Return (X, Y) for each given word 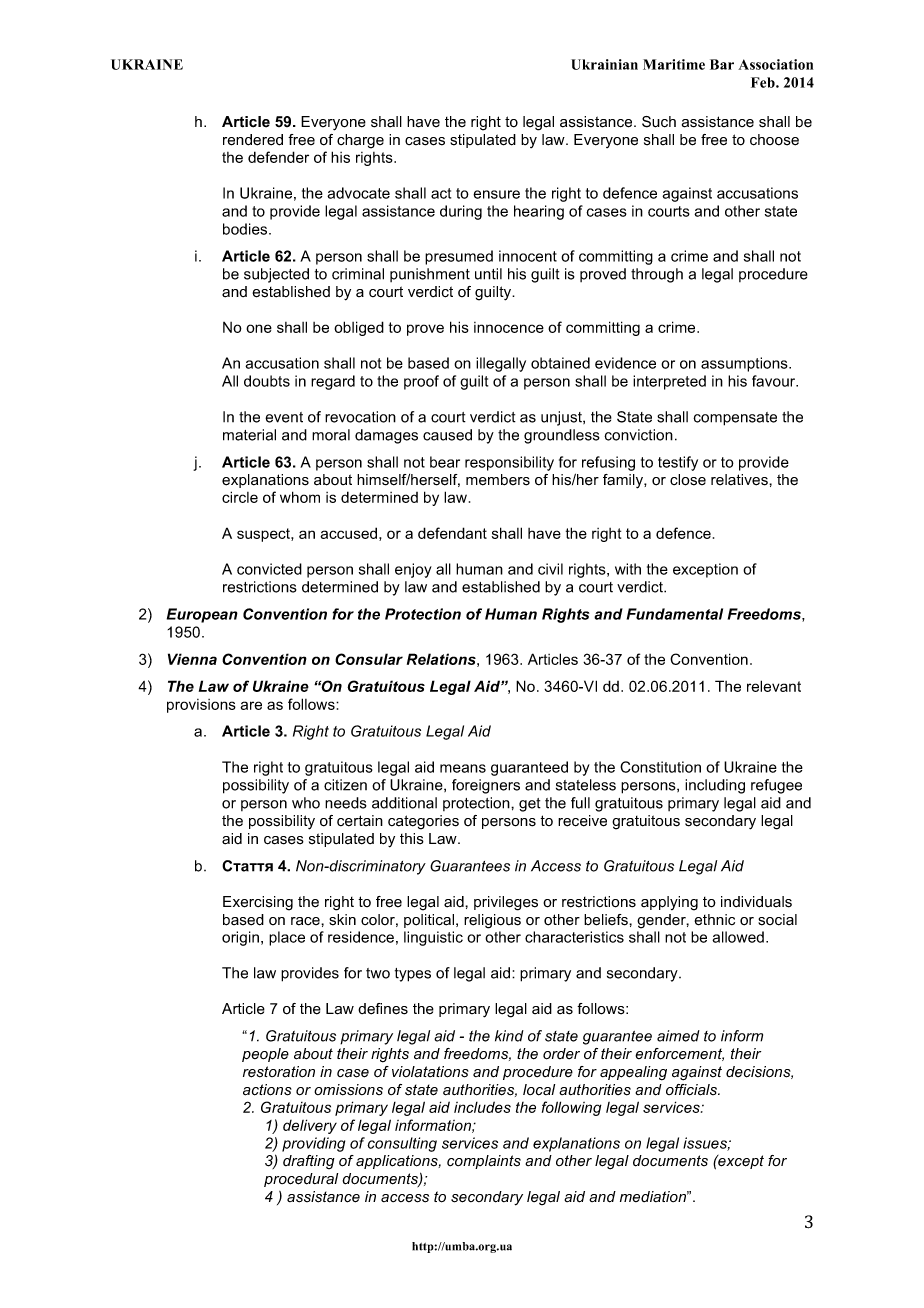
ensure (496, 194)
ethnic (714, 920)
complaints (484, 1162)
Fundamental (675, 614)
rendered (253, 140)
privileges (506, 903)
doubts (267, 381)
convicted (269, 569)
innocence (509, 327)
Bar (722, 64)
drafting (309, 1162)
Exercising (258, 903)
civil (550, 569)
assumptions (745, 364)
